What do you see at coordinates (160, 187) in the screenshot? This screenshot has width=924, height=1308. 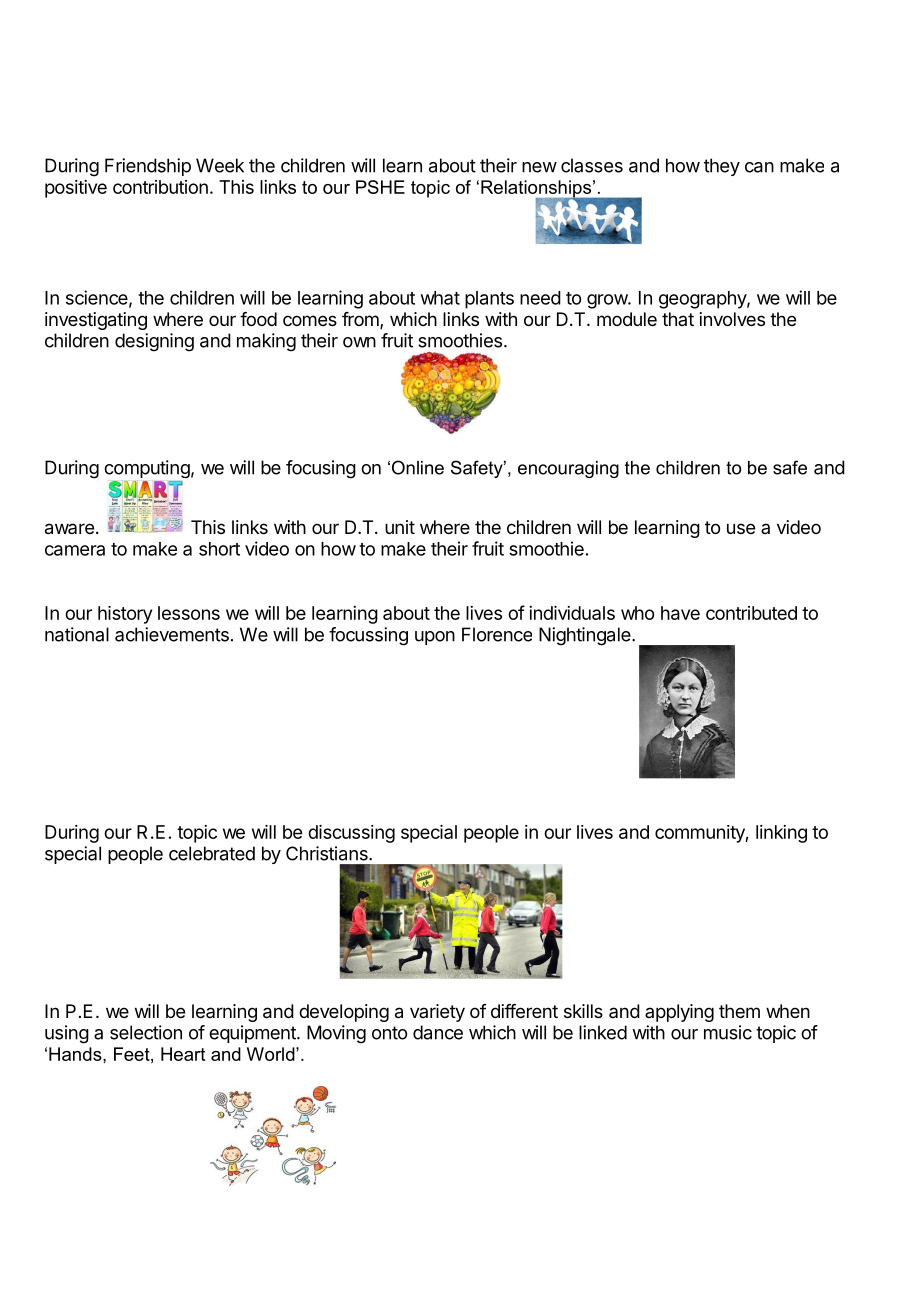 I see `contribution` at bounding box center [160, 187].
